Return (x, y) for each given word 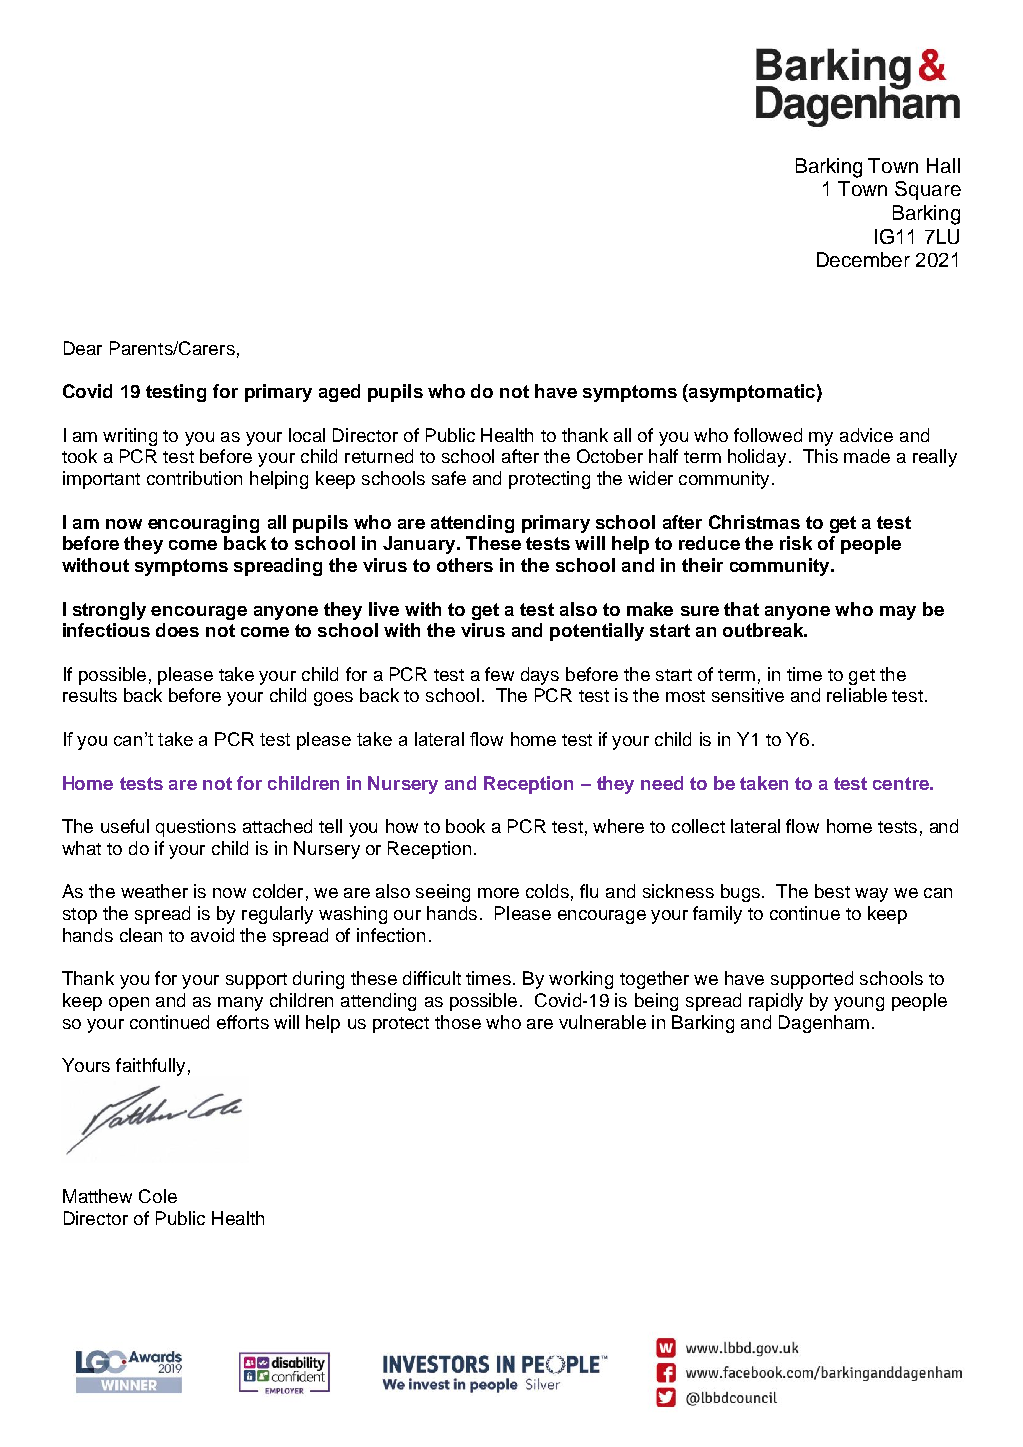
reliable (857, 695)
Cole (158, 1196)
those (458, 1022)
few (499, 674)
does (177, 630)
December (863, 259)
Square (928, 190)
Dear (83, 348)
